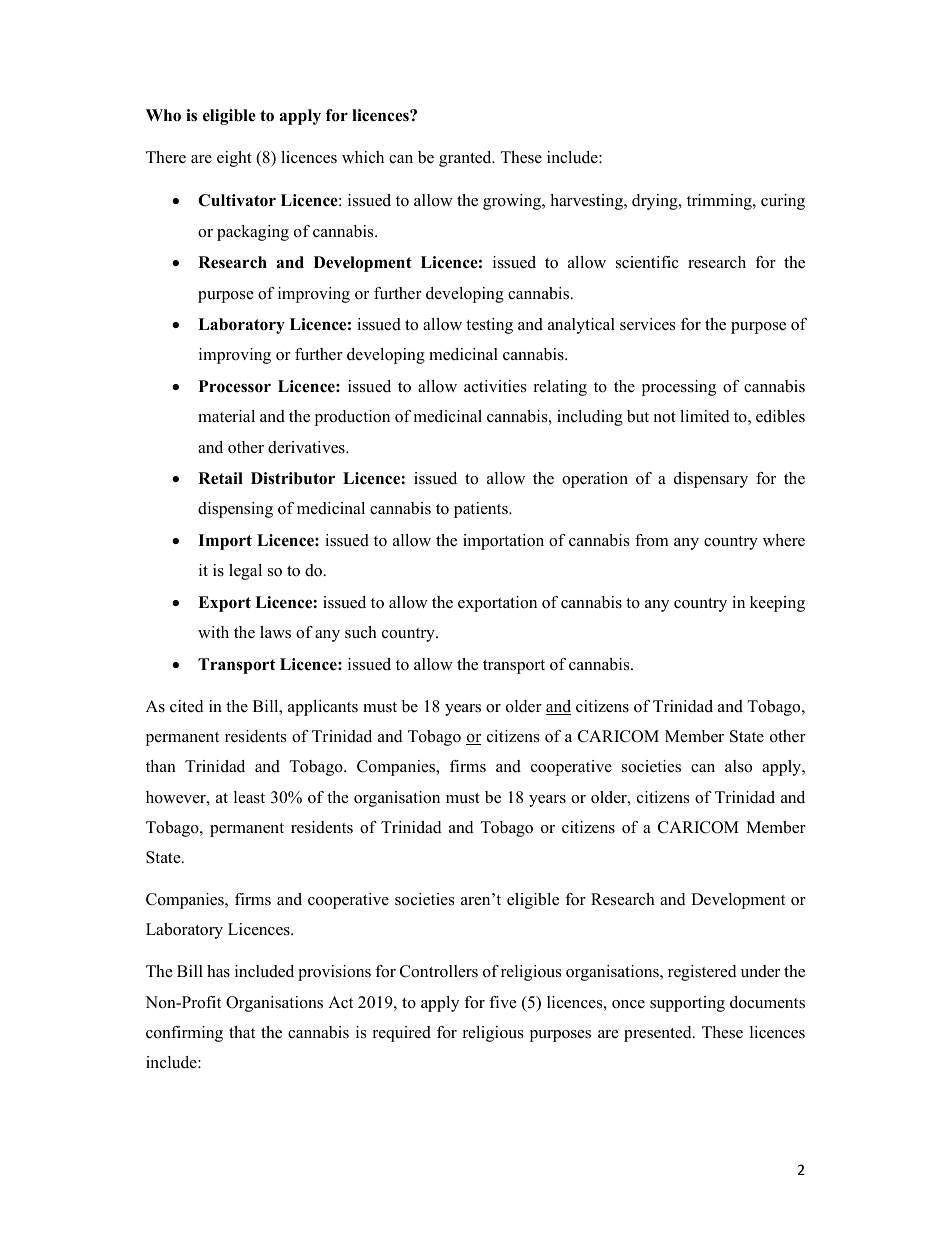  I want to click on legal, so click(245, 572).
